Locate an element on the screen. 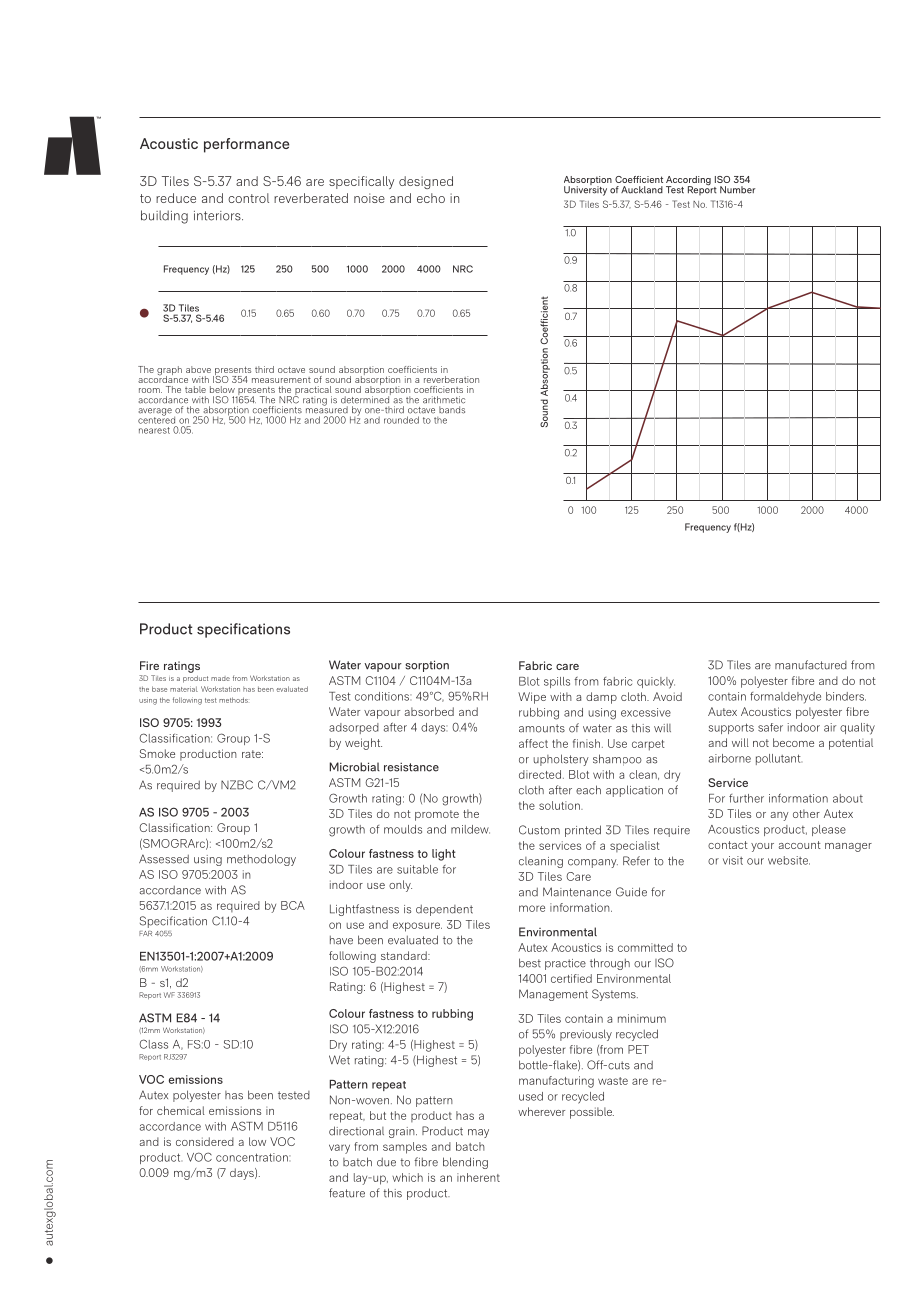  possible is located at coordinates (592, 1113).
